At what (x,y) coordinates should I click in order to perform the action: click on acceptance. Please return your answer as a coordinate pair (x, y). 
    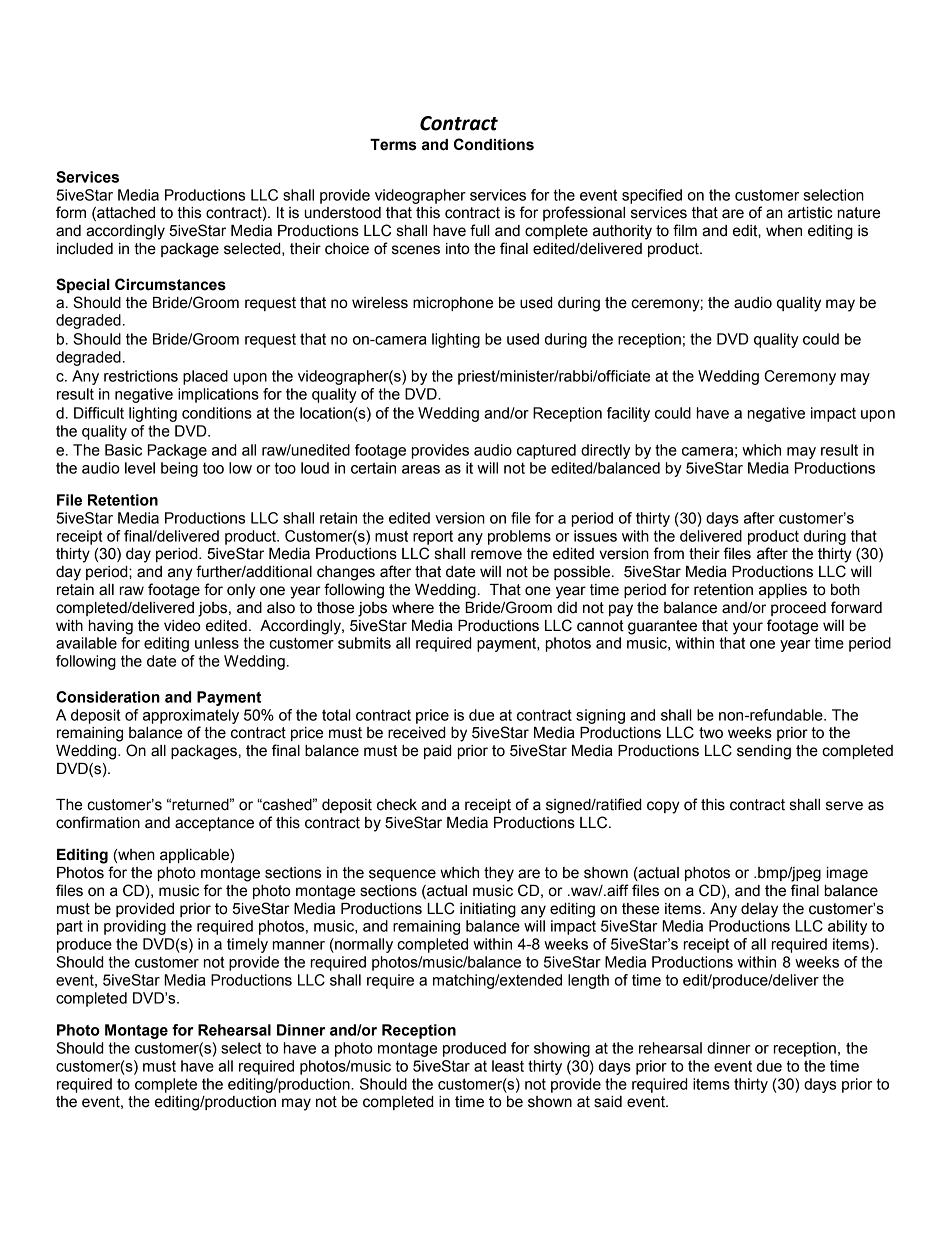
    Looking at the image, I should click on (214, 824).
